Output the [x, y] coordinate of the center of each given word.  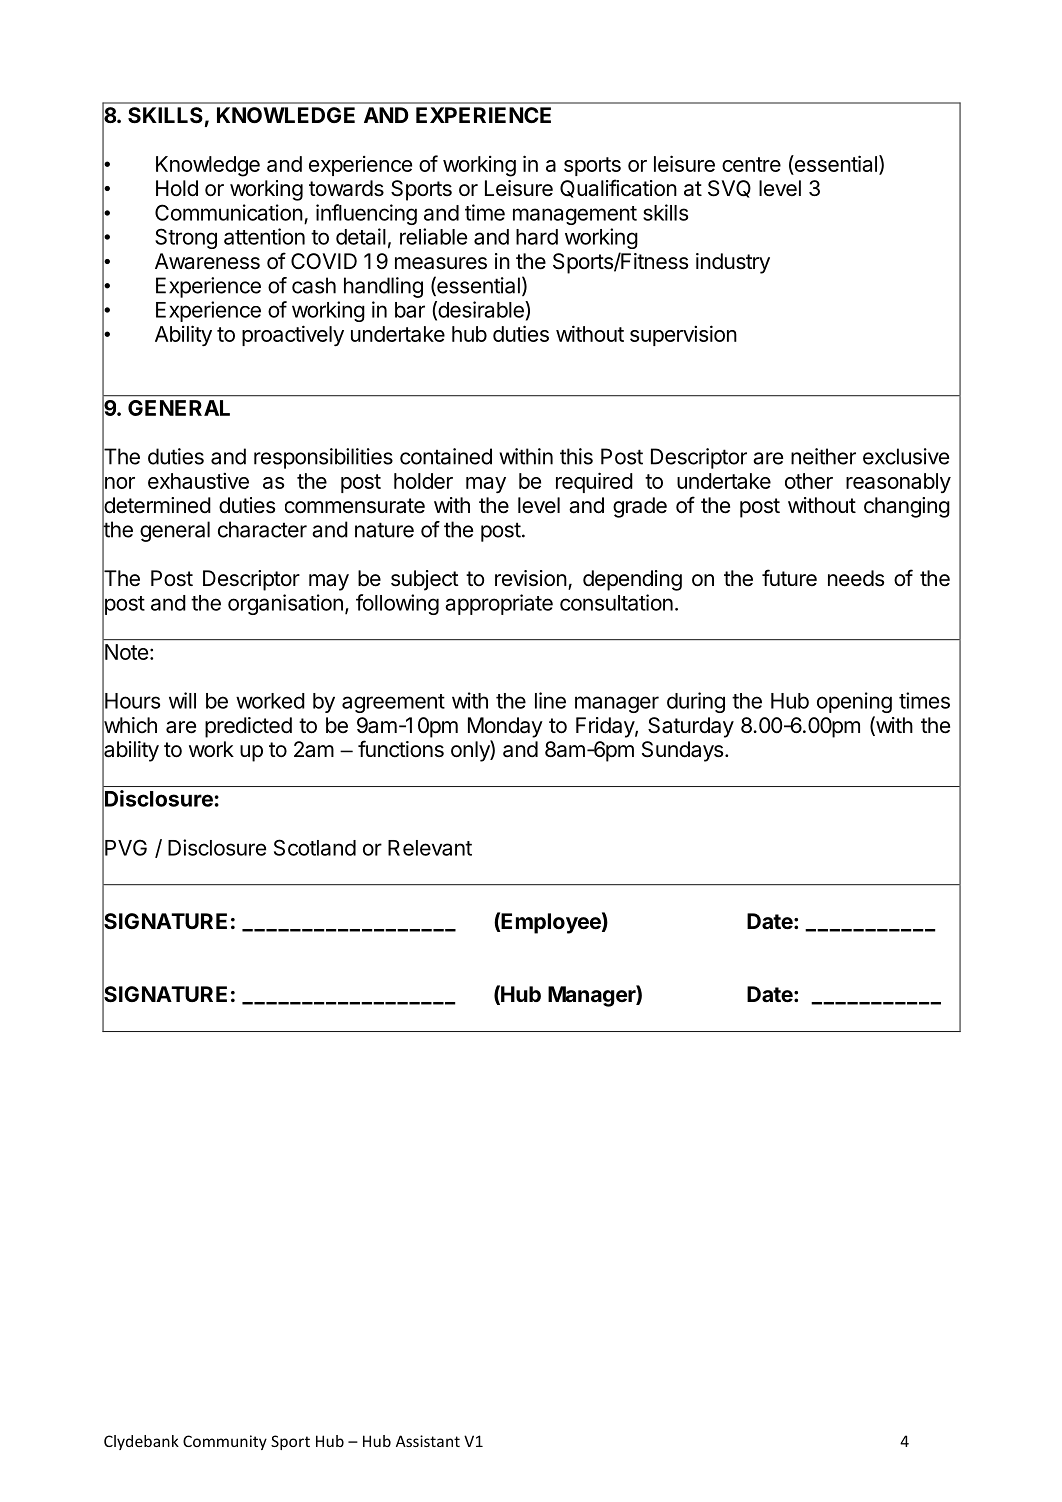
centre [751, 164]
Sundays [682, 751]
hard [537, 237]
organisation [285, 604]
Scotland [315, 847]
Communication [229, 212]
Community [225, 1442]
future [789, 577]
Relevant [430, 848]
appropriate [499, 604]
